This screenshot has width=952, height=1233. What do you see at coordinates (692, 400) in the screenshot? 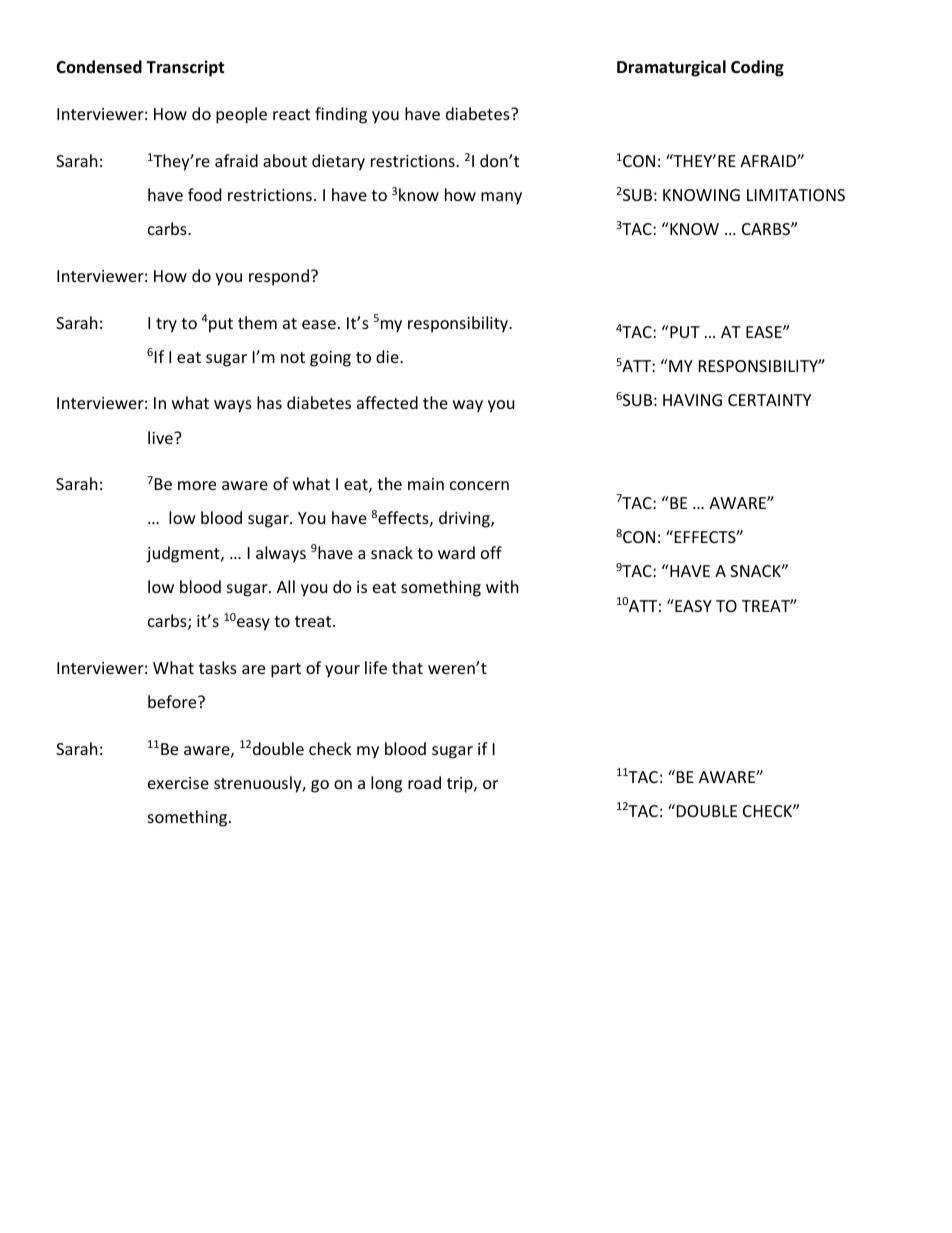
I see `HAVING` at bounding box center [692, 400].
